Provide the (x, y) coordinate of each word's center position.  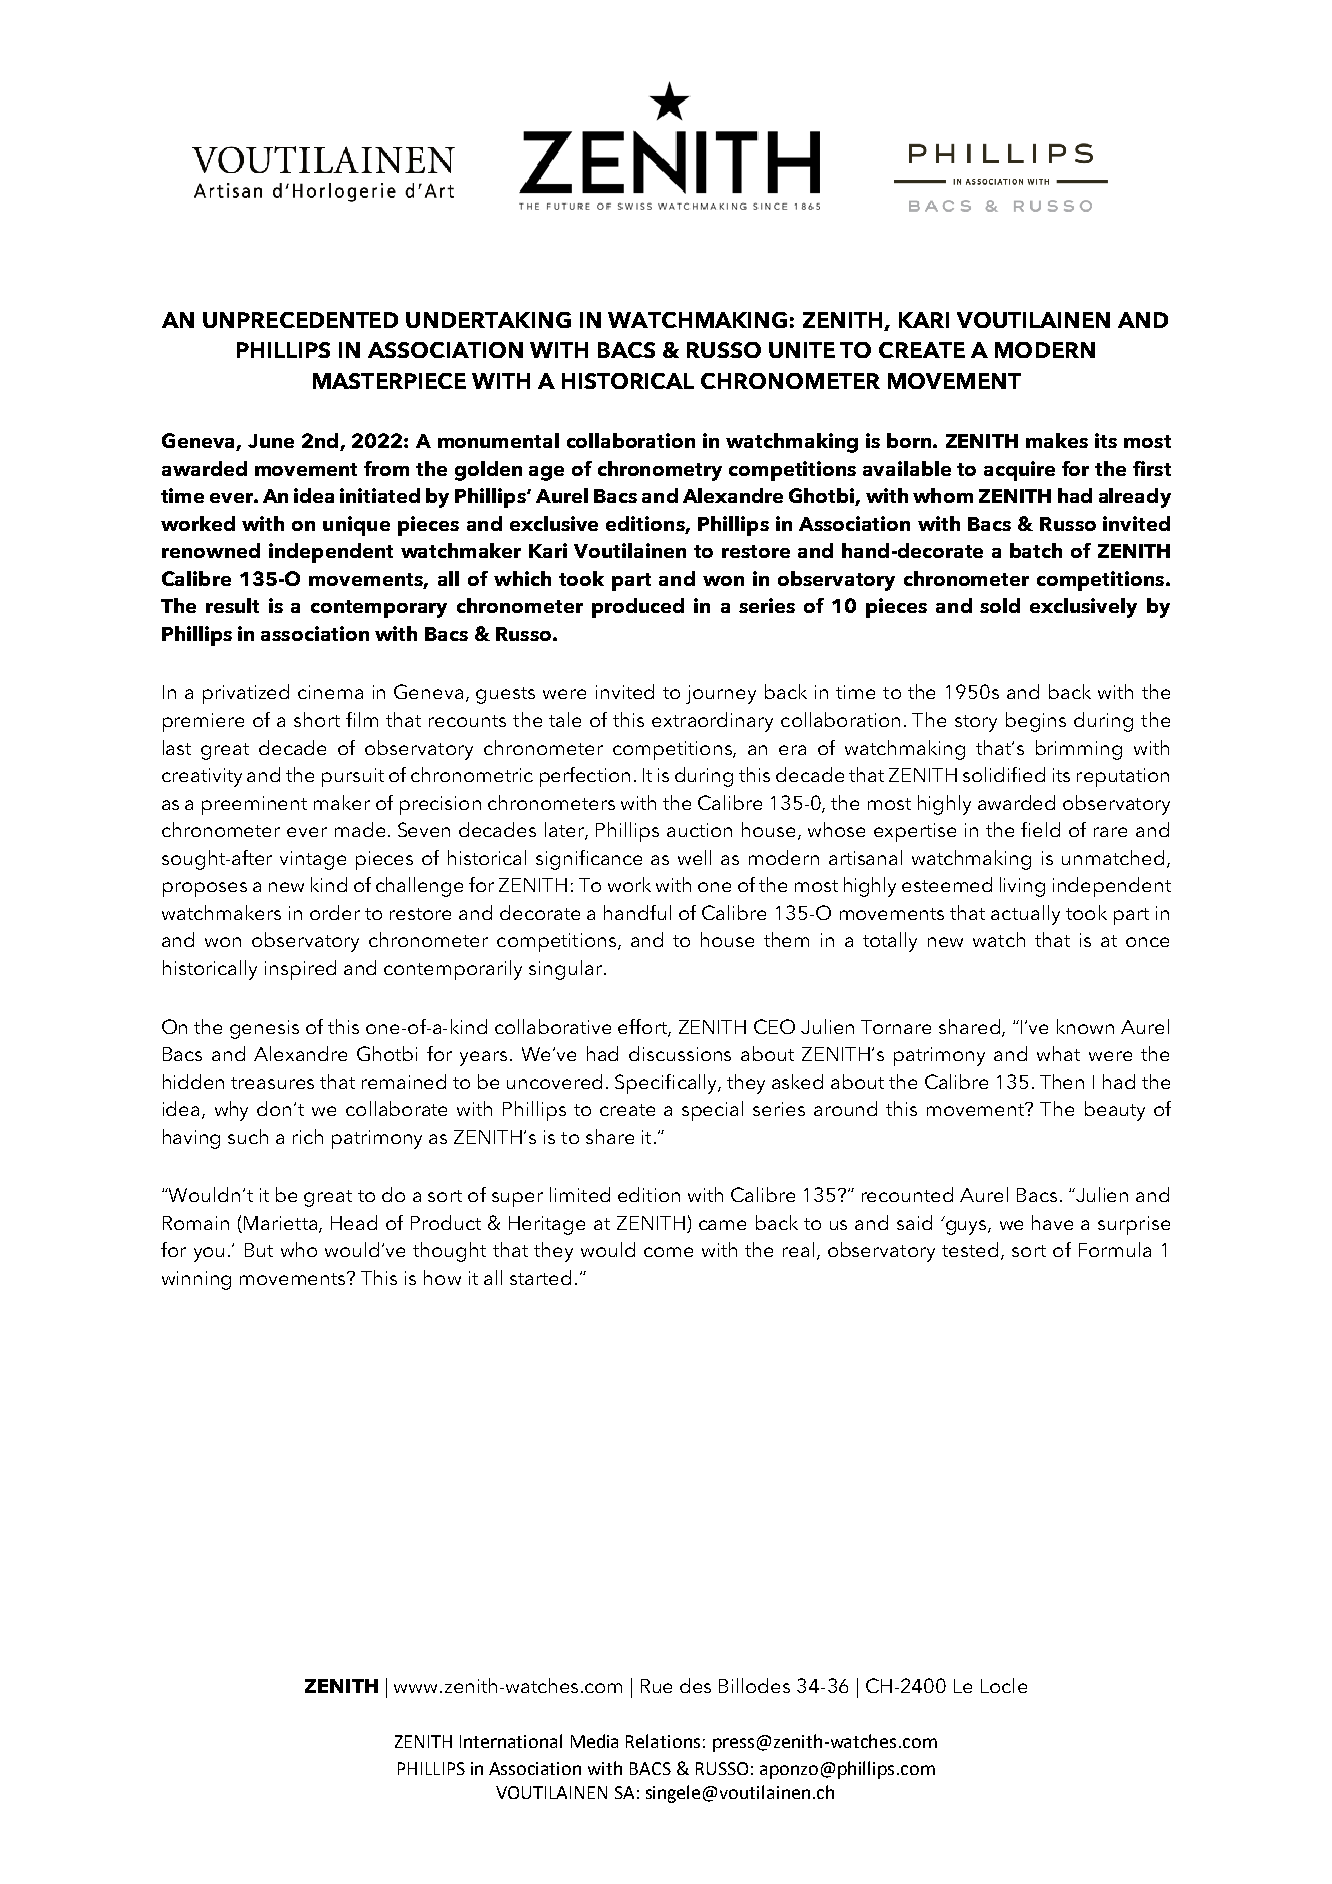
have (1052, 1222)
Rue (656, 1686)
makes (1057, 440)
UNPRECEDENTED (300, 320)
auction (699, 830)
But (259, 1250)
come (668, 1252)
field (1040, 829)
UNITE (802, 350)
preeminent (254, 805)
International (511, 1741)
